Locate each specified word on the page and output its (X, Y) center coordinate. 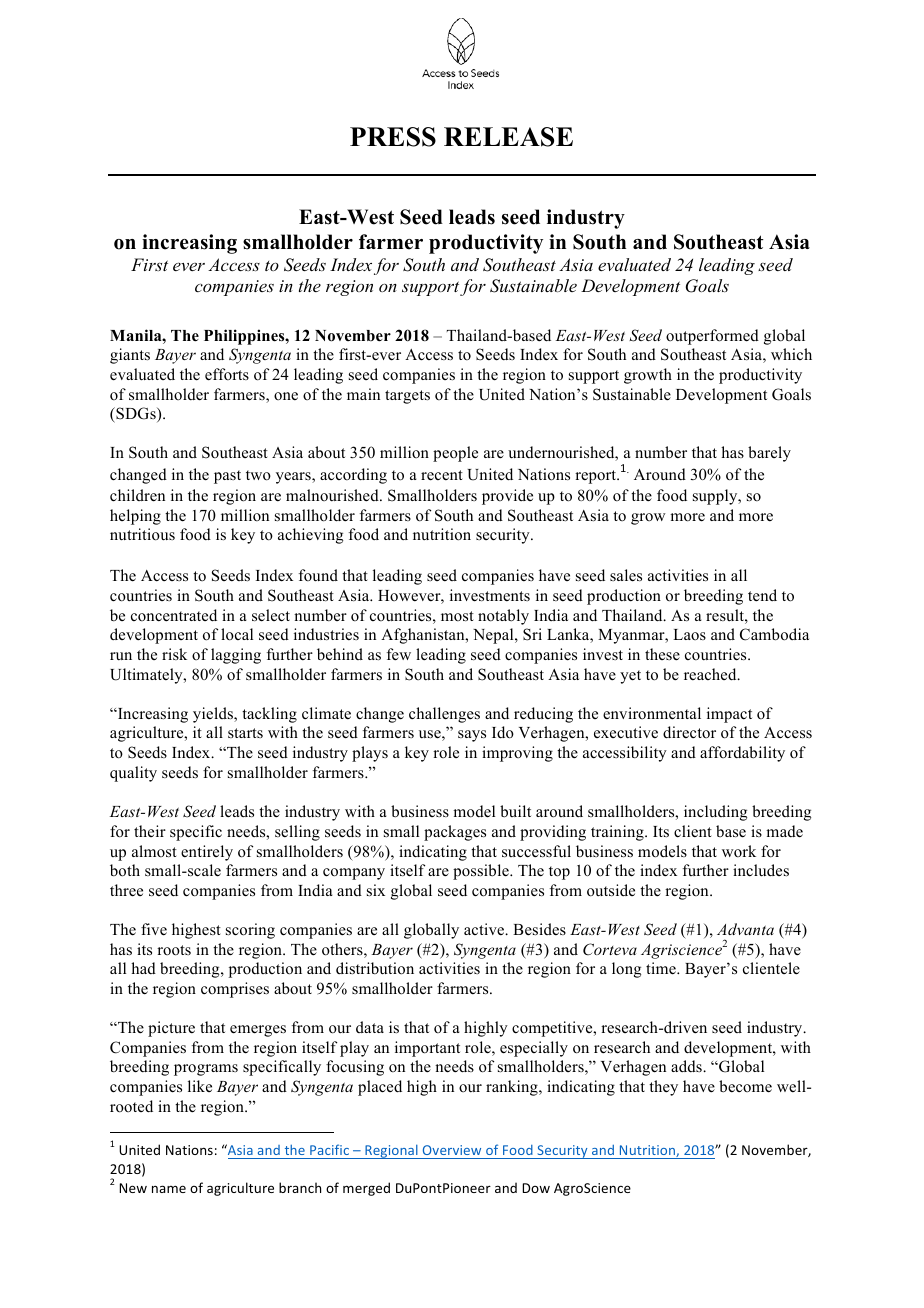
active (485, 929)
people (455, 454)
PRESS (393, 137)
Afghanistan (424, 636)
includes (761, 870)
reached (711, 674)
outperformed (712, 337)
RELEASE (508, 137)
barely (769, 454)
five (154, 929)
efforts (227, 374)
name (169, 1189)
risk (174, 654)
